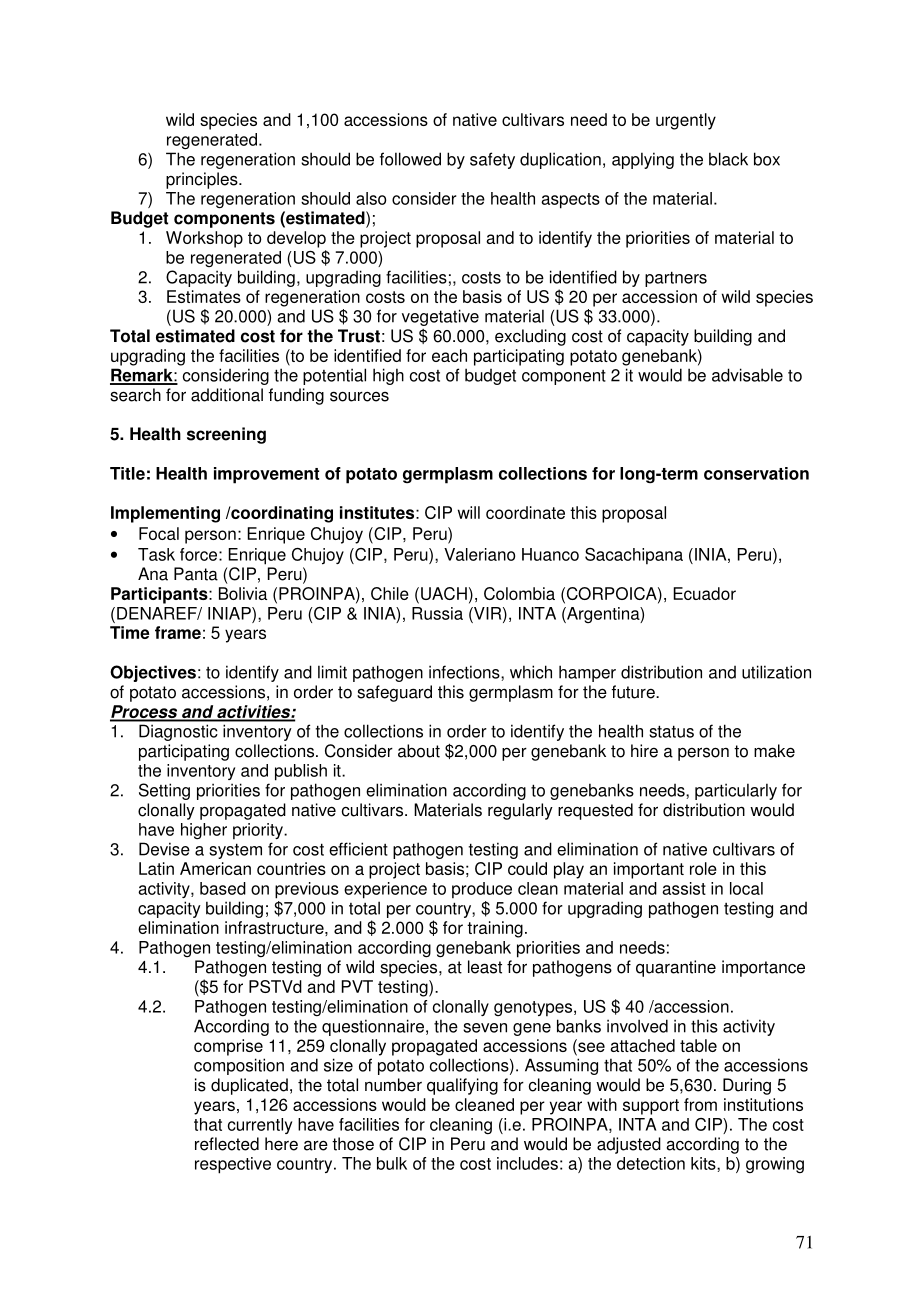 The width and height of the screenshot is (924, 1308). I want to click on qualifying, so click(462, 1086).
